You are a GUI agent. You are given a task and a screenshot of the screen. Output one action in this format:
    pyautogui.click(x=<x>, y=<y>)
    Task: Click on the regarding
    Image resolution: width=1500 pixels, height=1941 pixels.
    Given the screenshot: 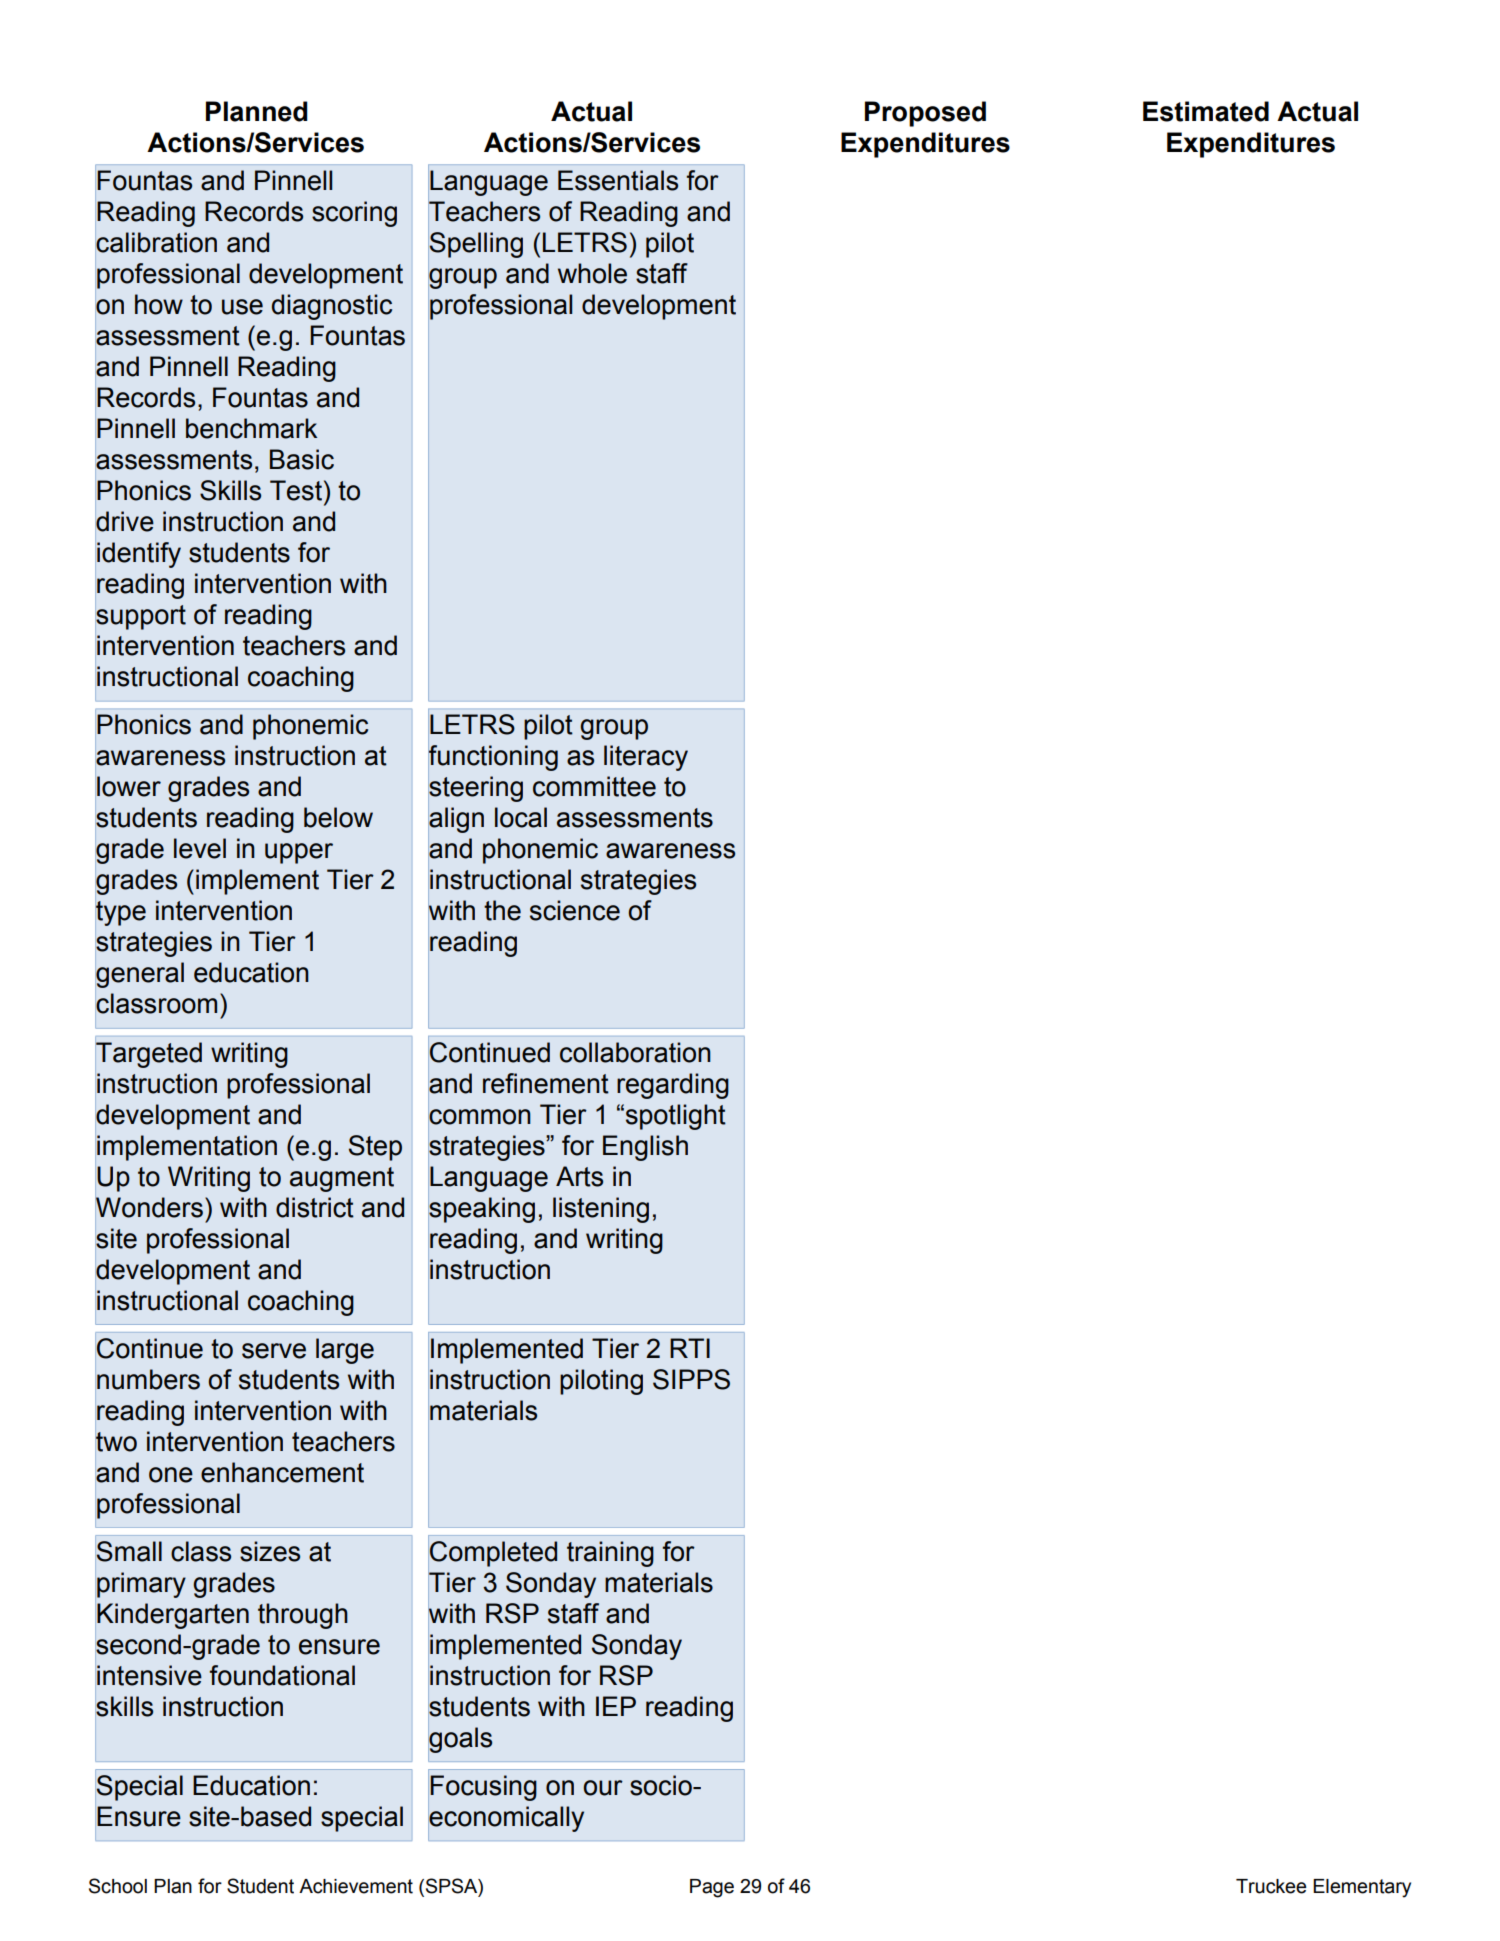 What is the action you would take?
    pyautogui.click(x=673, y=1086)
